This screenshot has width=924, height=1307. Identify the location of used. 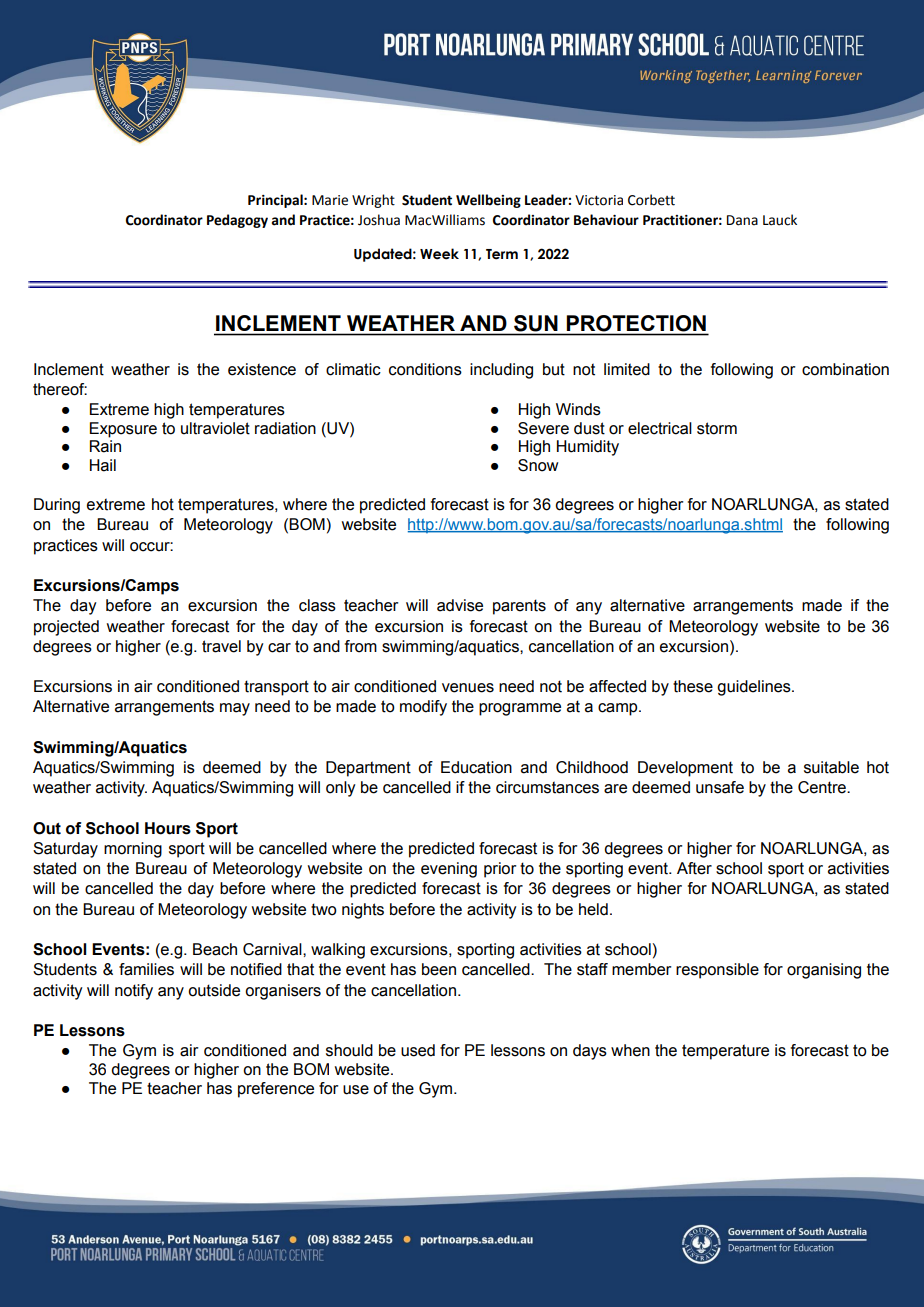
(418, 1050).
